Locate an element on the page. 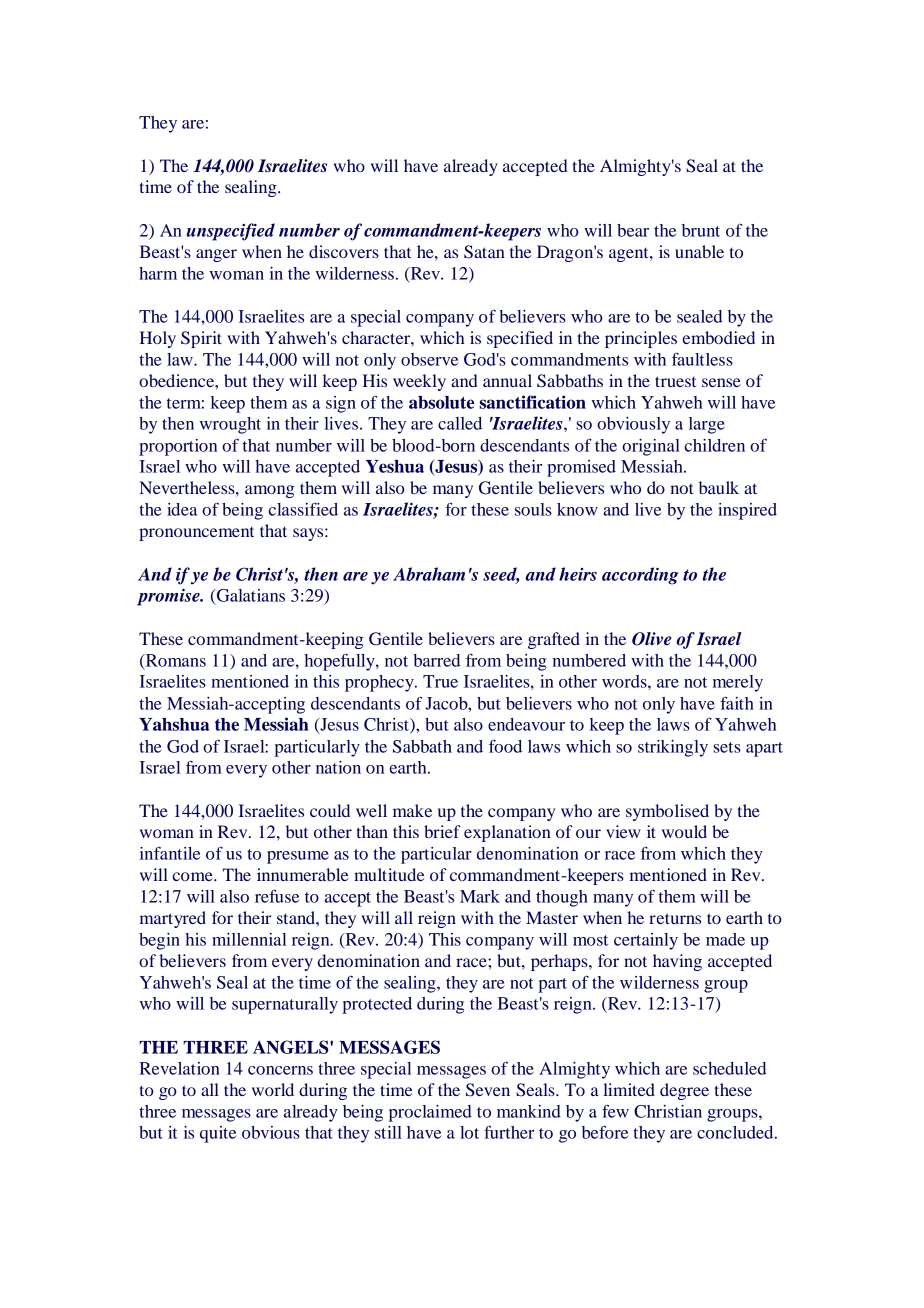 Image resolution: width=924 pixels, height=1308 pixels. quite is located at coordinates (218, 1134).
